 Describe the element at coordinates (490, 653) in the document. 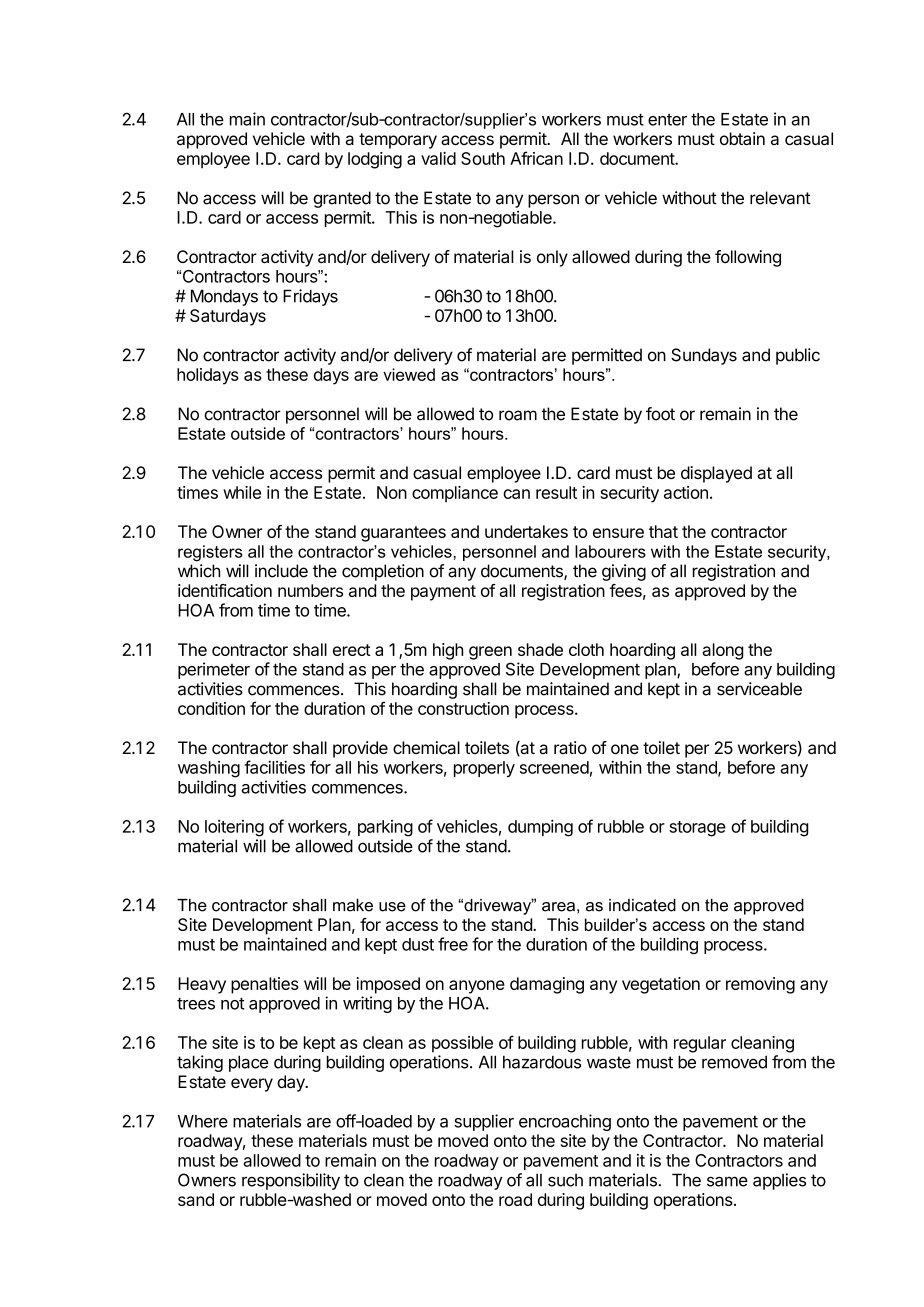

I see `green` at that location.
